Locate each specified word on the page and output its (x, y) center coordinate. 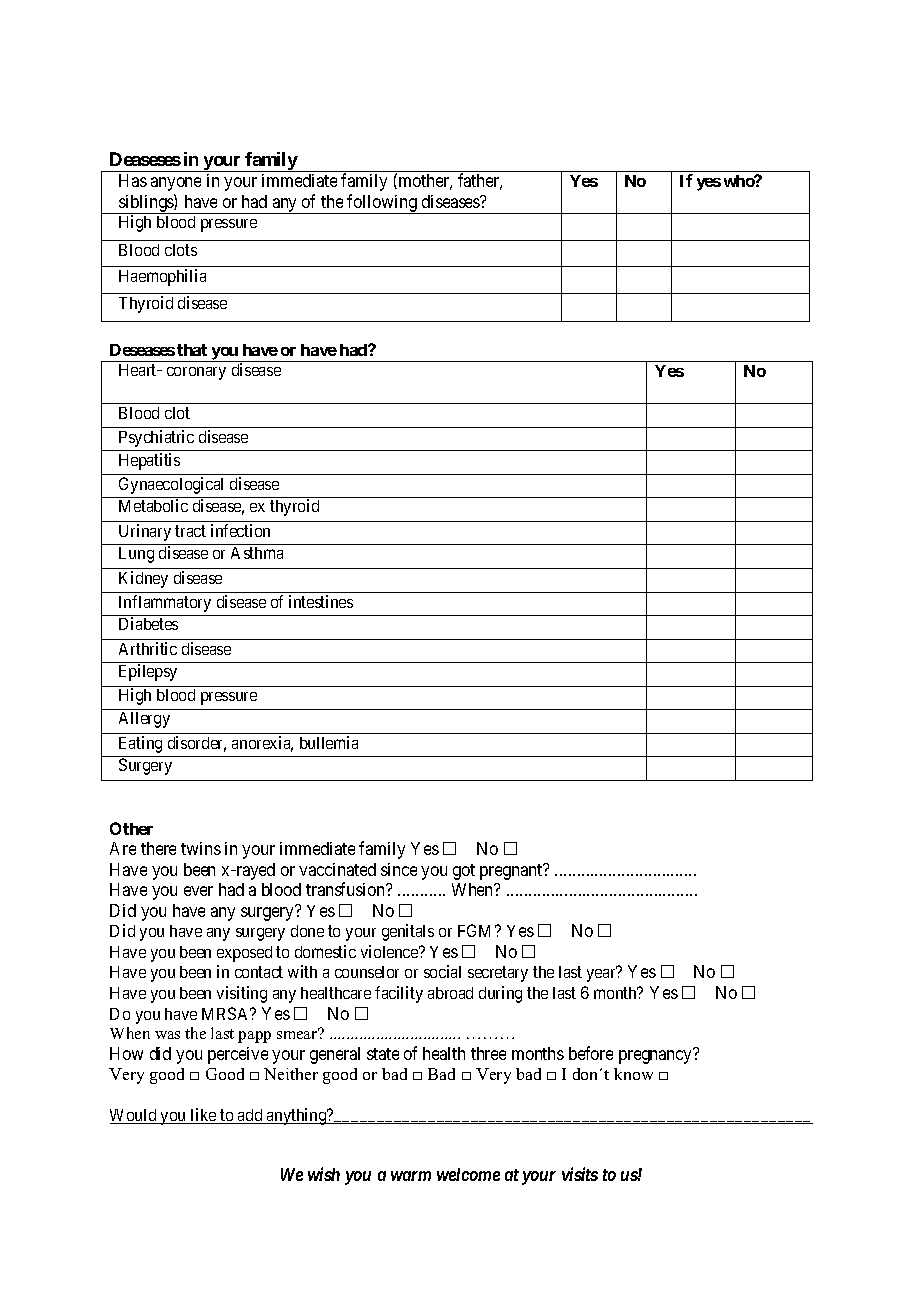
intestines (321, 601)
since (399, 869)
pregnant (512, 871)
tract (190, 531)
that (192, 350)
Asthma (257, 553)
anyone (176, 184)
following (382, 204)
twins (201, 848)
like (203, 1116)
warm (411, 1176)
